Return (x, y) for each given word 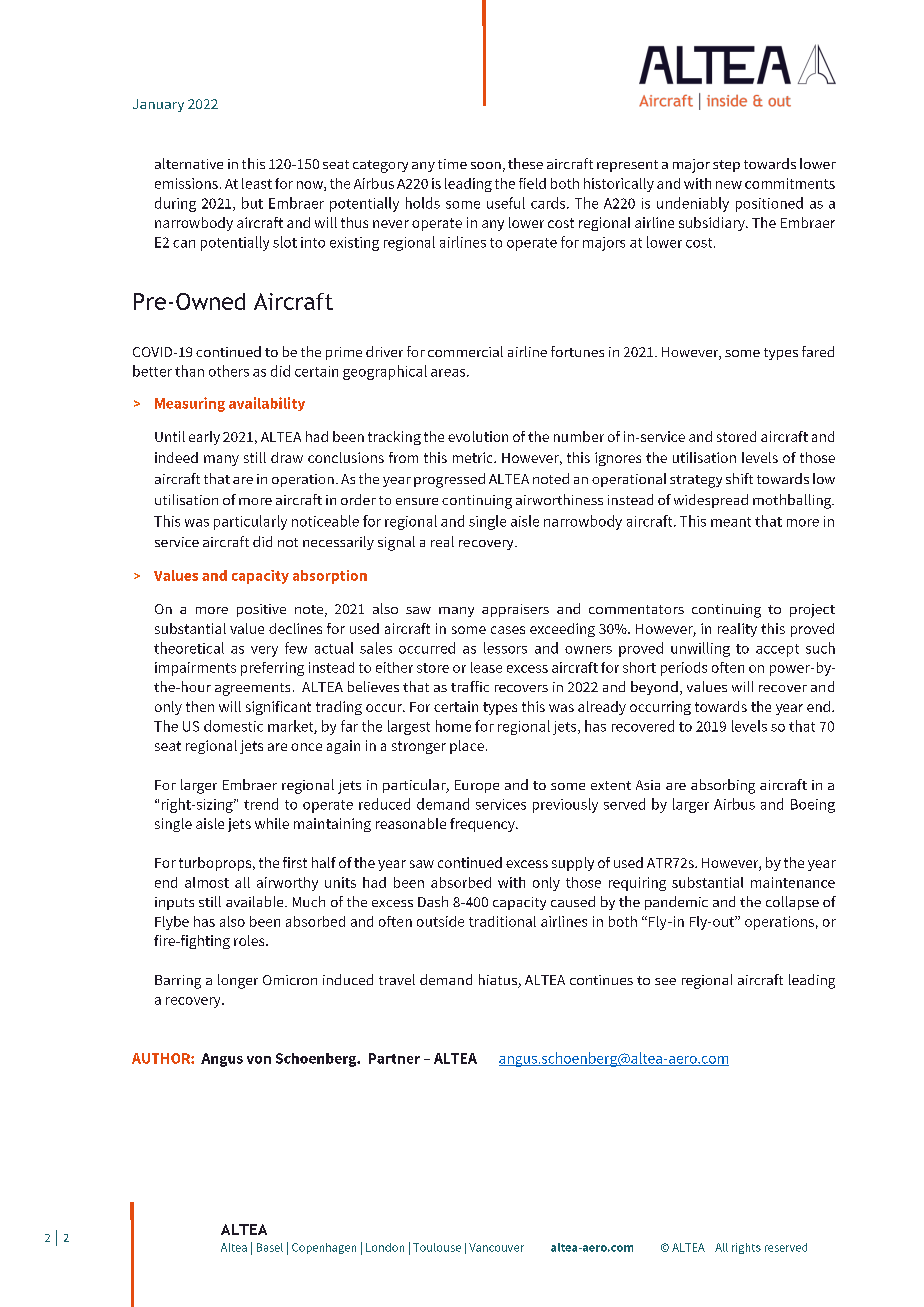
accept (777, 650)
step (726, 166)
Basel (270, 1247)
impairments (195, 669)
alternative (189, 163)
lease (486, 667)
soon (486, 165)
